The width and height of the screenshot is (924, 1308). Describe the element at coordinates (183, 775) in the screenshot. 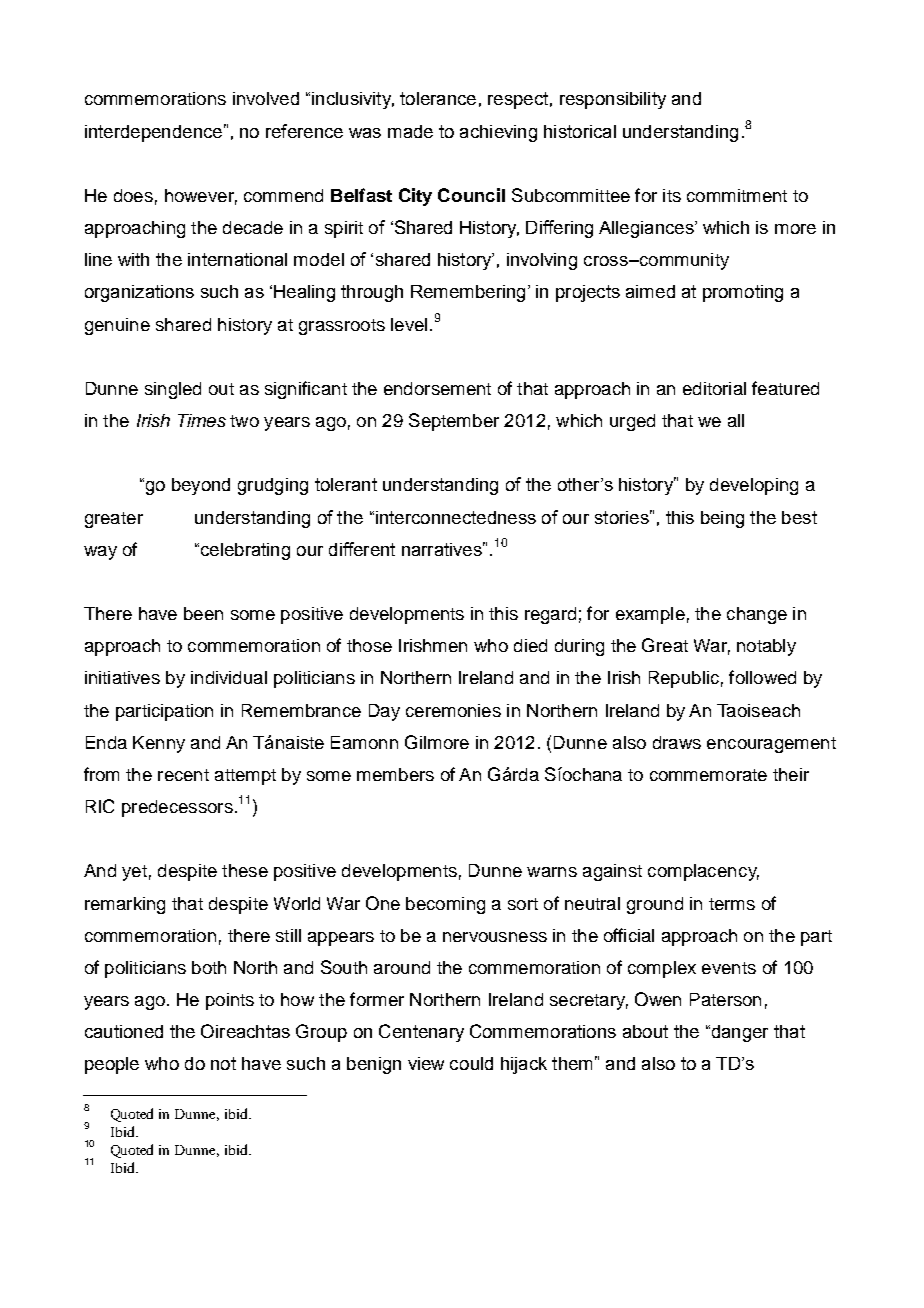

I see `recent` at that location.
